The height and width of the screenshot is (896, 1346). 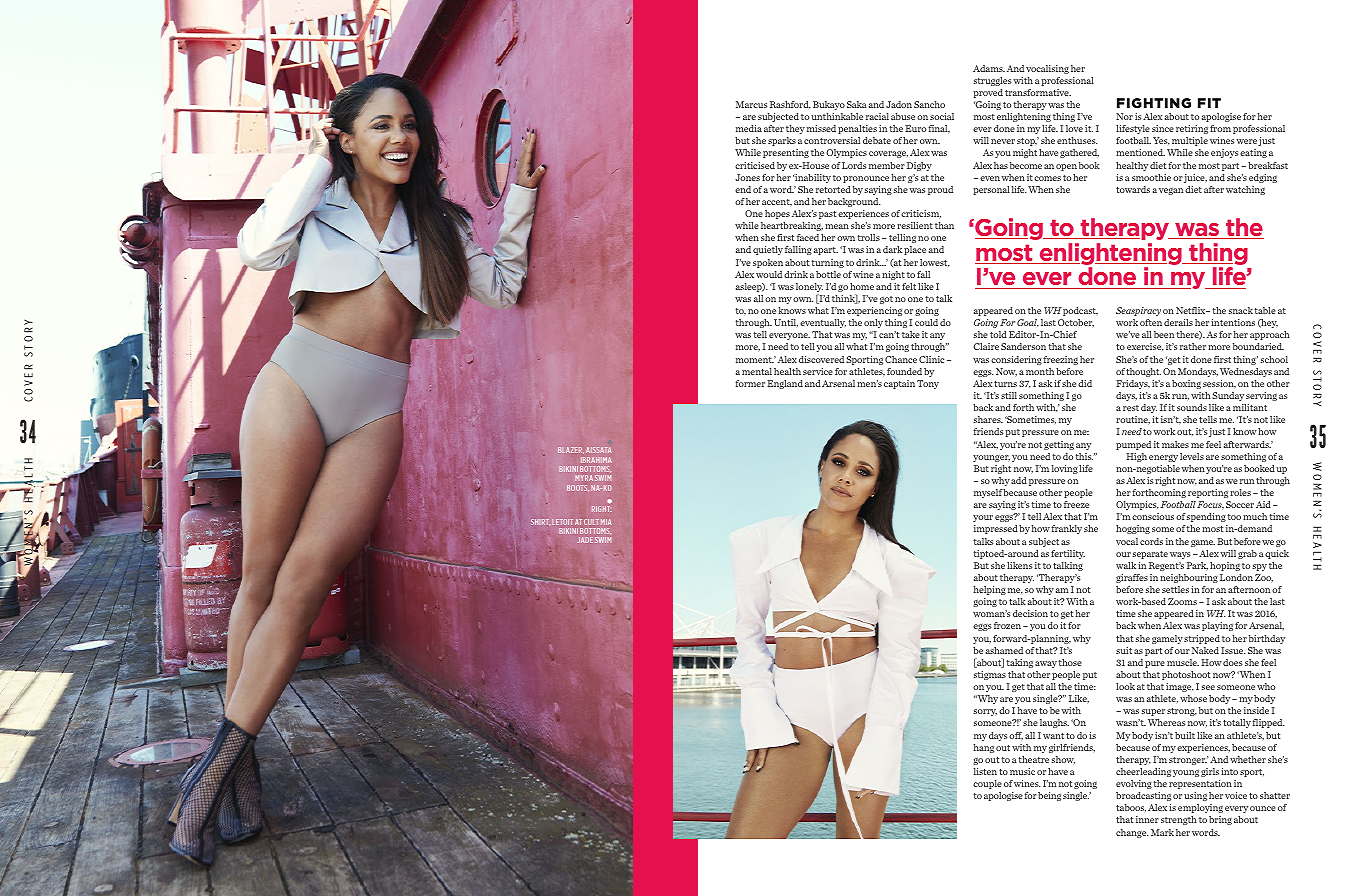 I want to click on BLAZER, so click(x=571, y=450).
